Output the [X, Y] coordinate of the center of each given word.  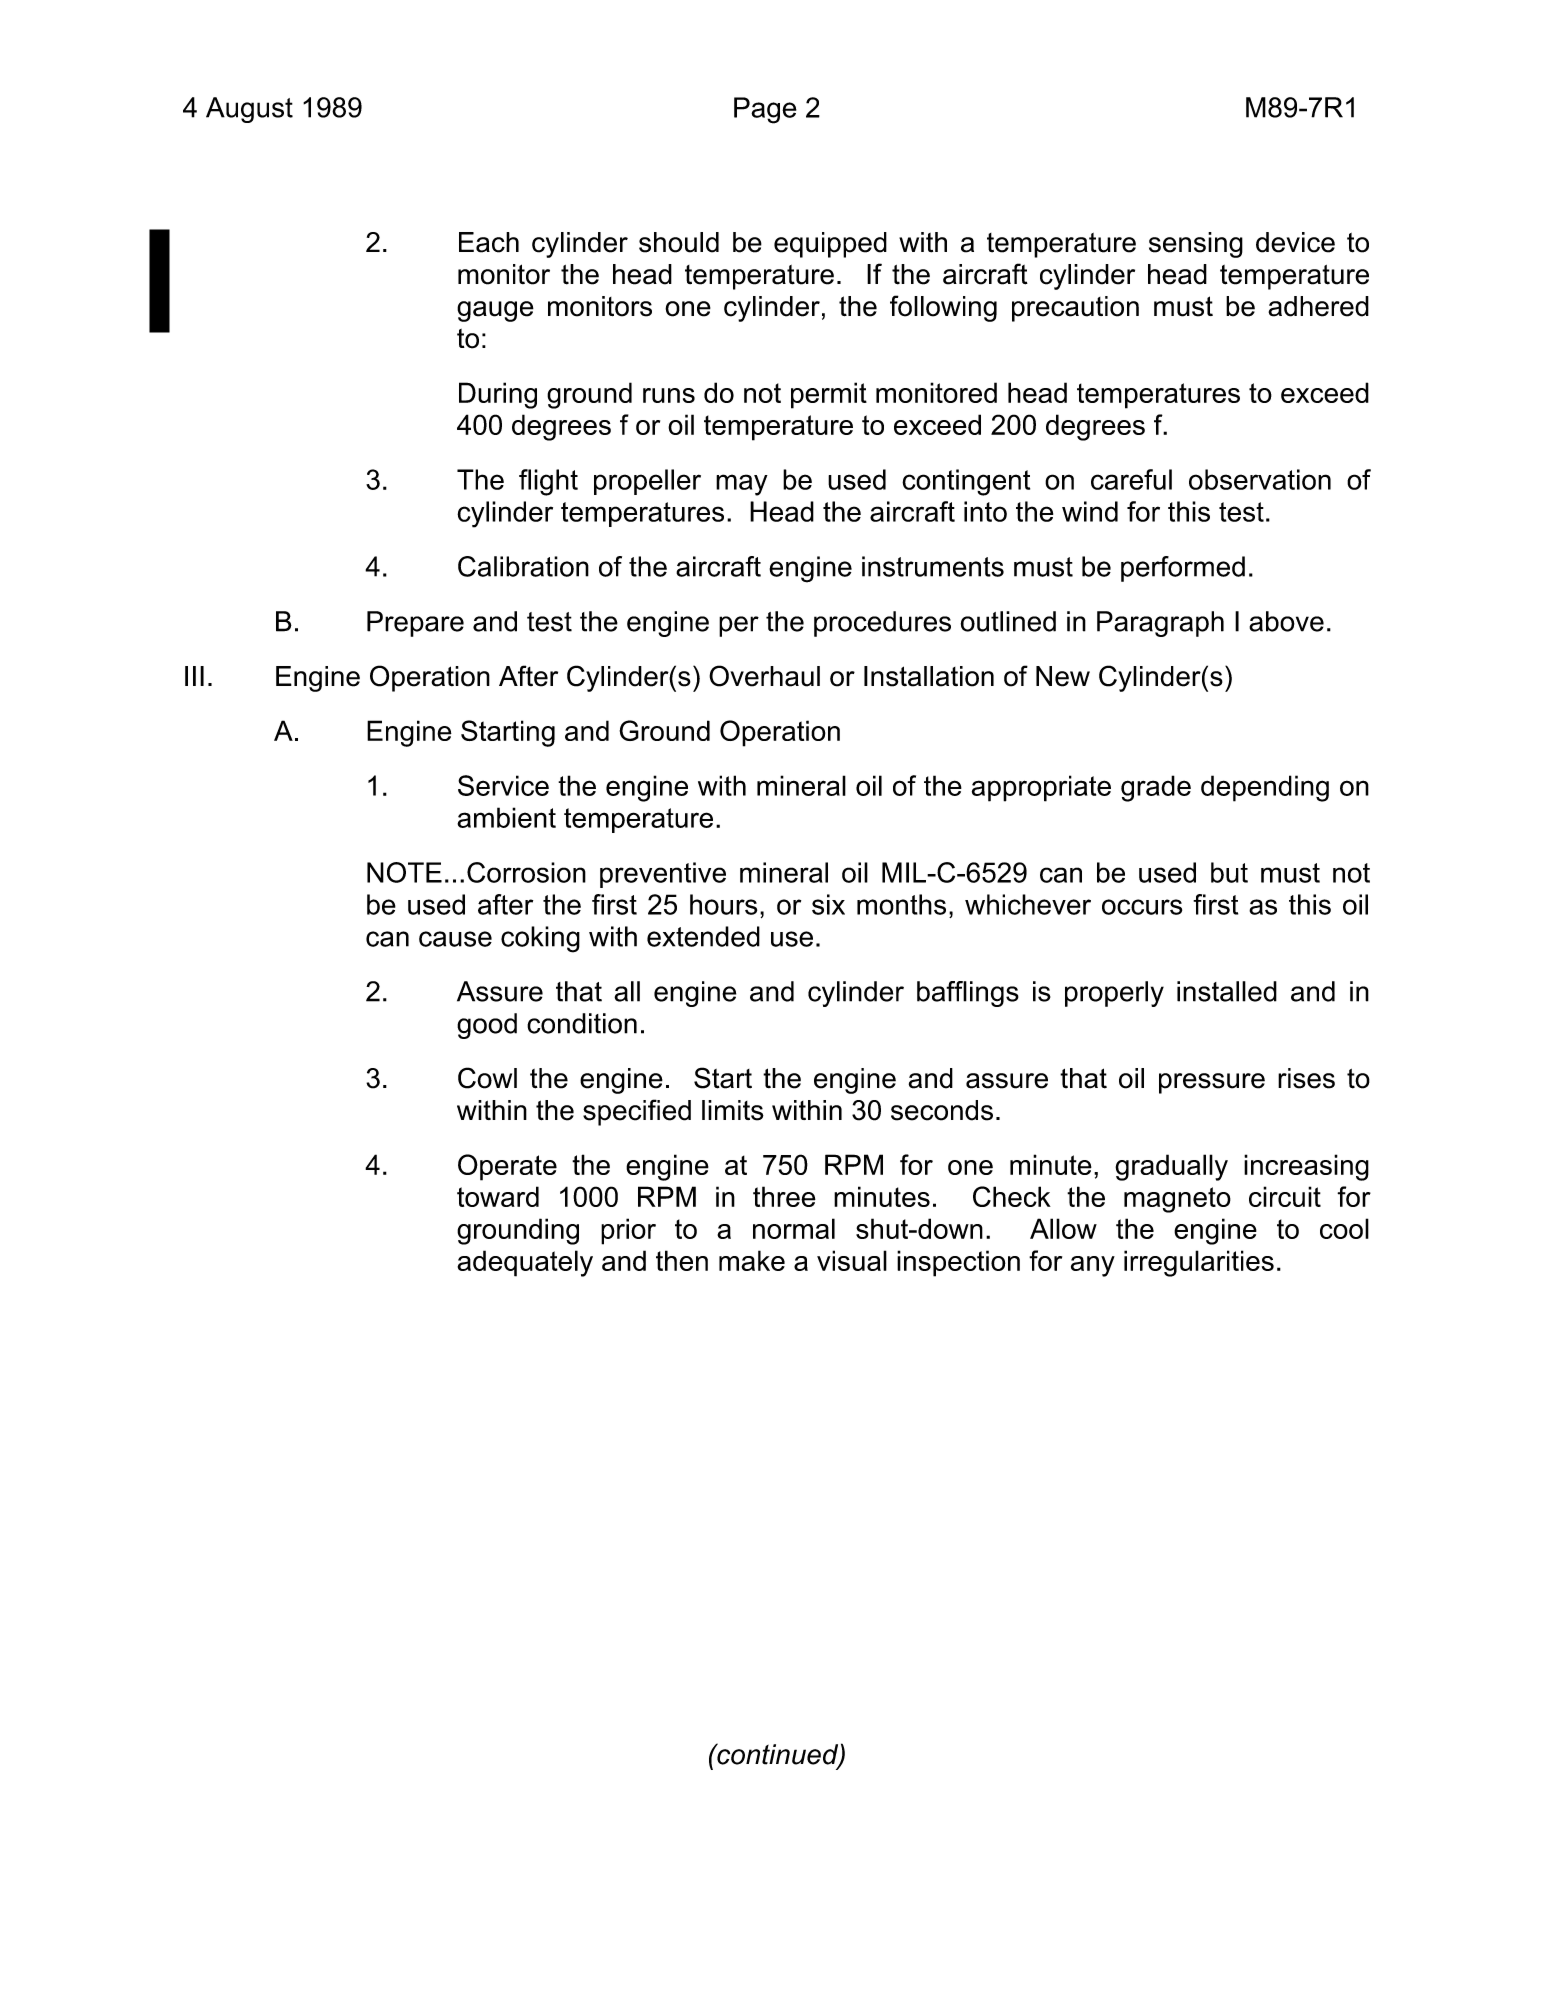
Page [765, 110]
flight [548, 482]
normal [794, 1228]
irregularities [1199, 1263]
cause [455, 939]
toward [498, 1196]
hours [723, 904]
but [1229, 872]
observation [1260, 479]
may [742, 485]
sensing [1196, 245]
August [249, 110]
